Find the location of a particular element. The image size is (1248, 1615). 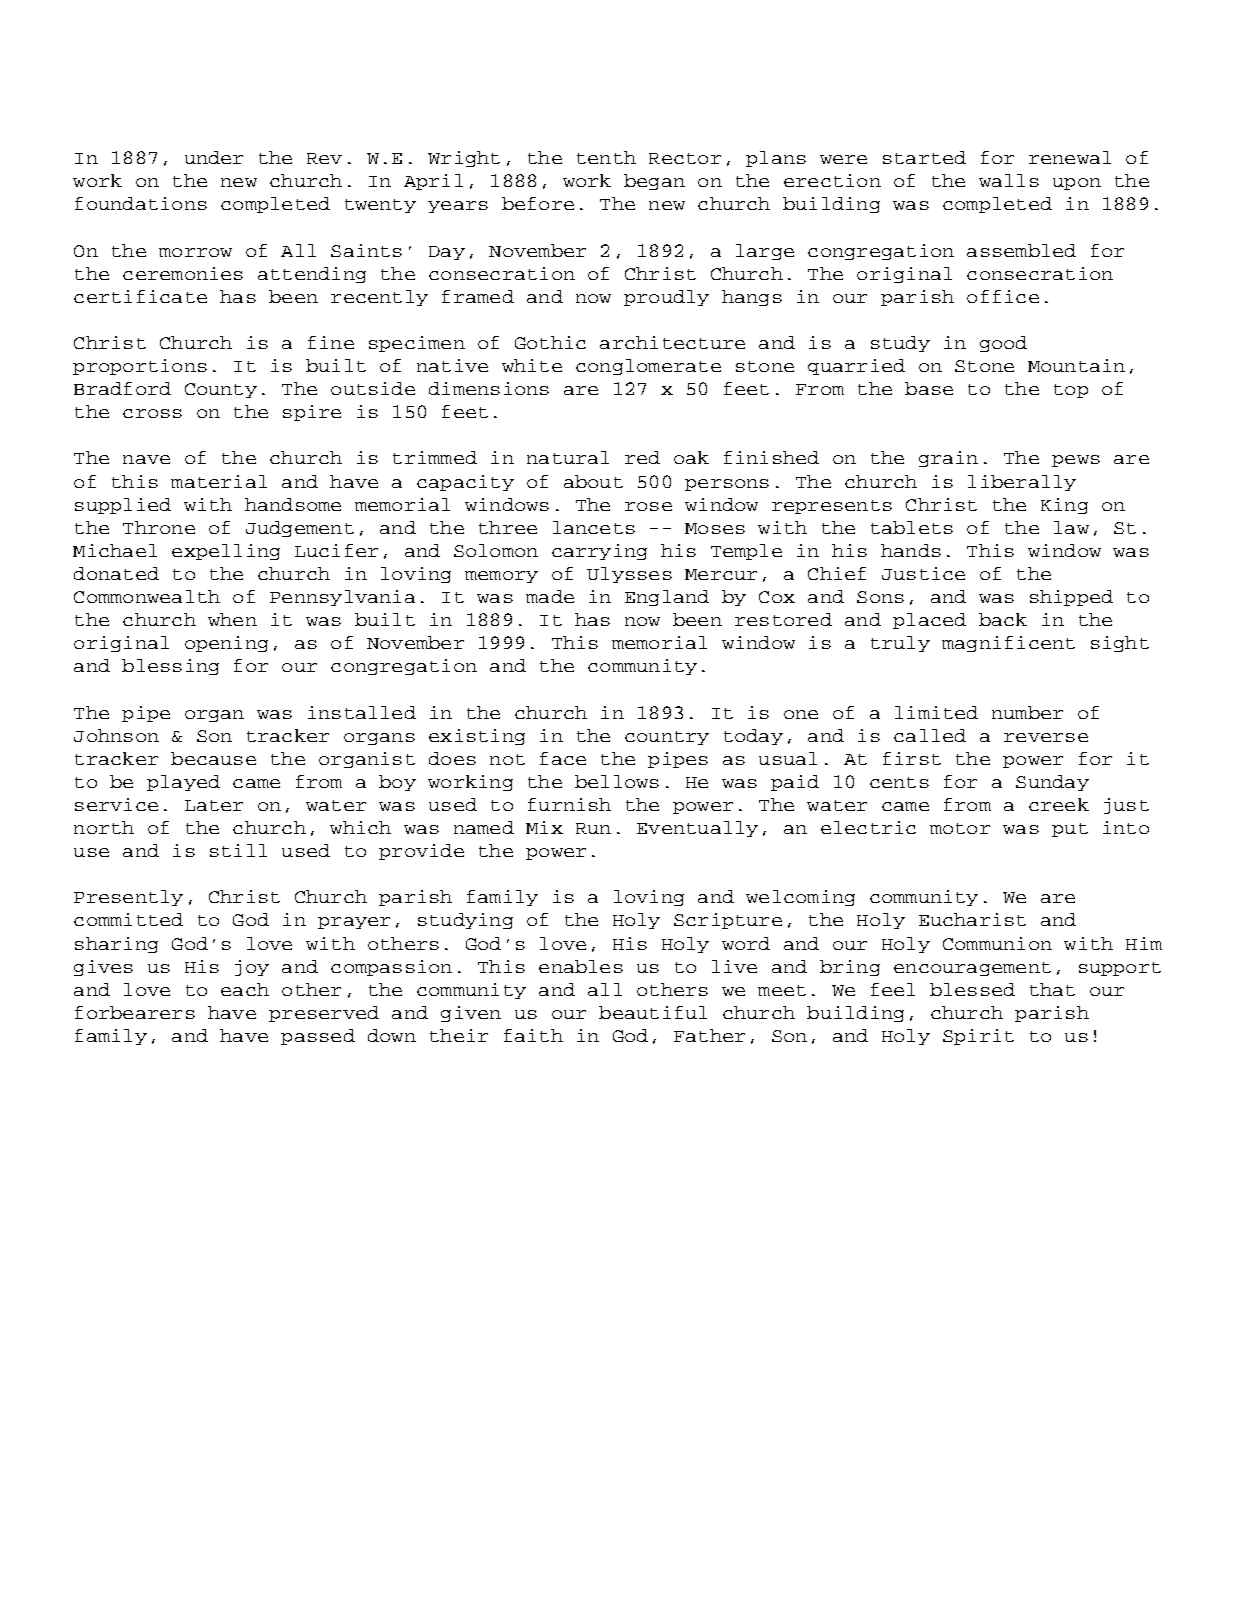

each is located at coordinates (245, 989).
